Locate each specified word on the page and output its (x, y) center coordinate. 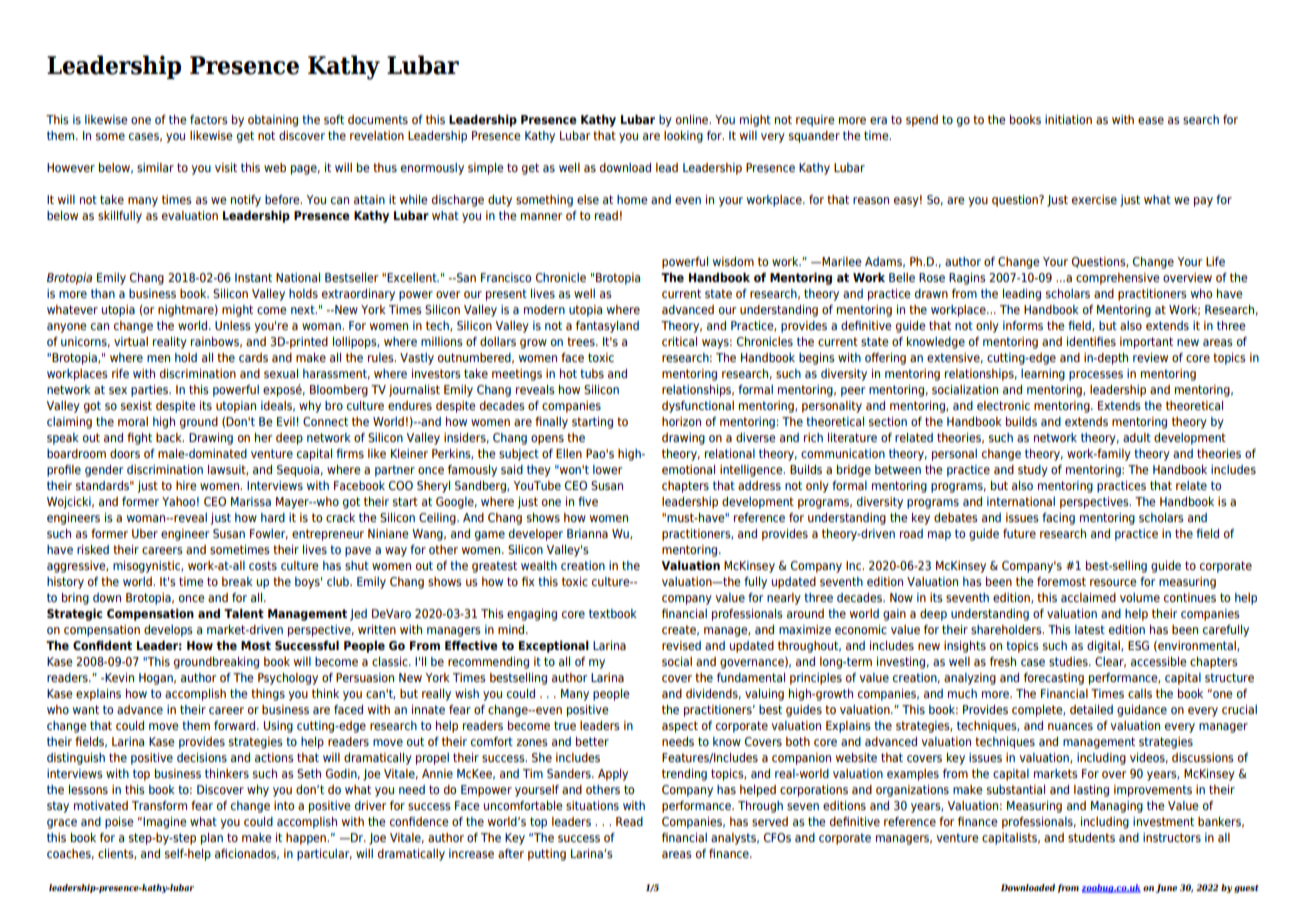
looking (683, 137)
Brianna (587, 533)
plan (212, 839)
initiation (1068, 119)
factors (209, 119)
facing (1058, 519)
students (1091, 837)
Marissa (251, 501)
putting (547, 855)
